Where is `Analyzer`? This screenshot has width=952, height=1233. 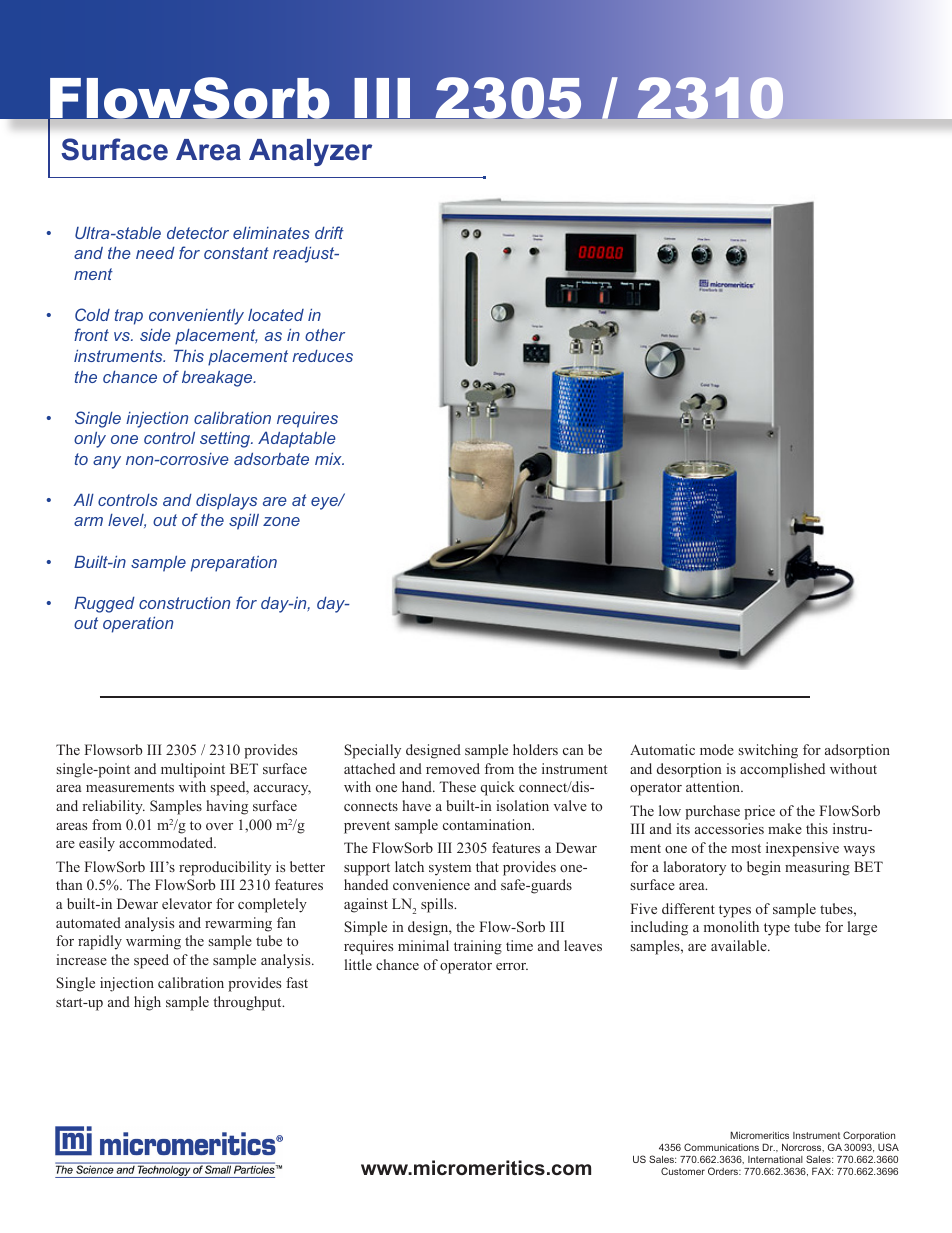
Analyzer is located at coordinates (310, 152).
